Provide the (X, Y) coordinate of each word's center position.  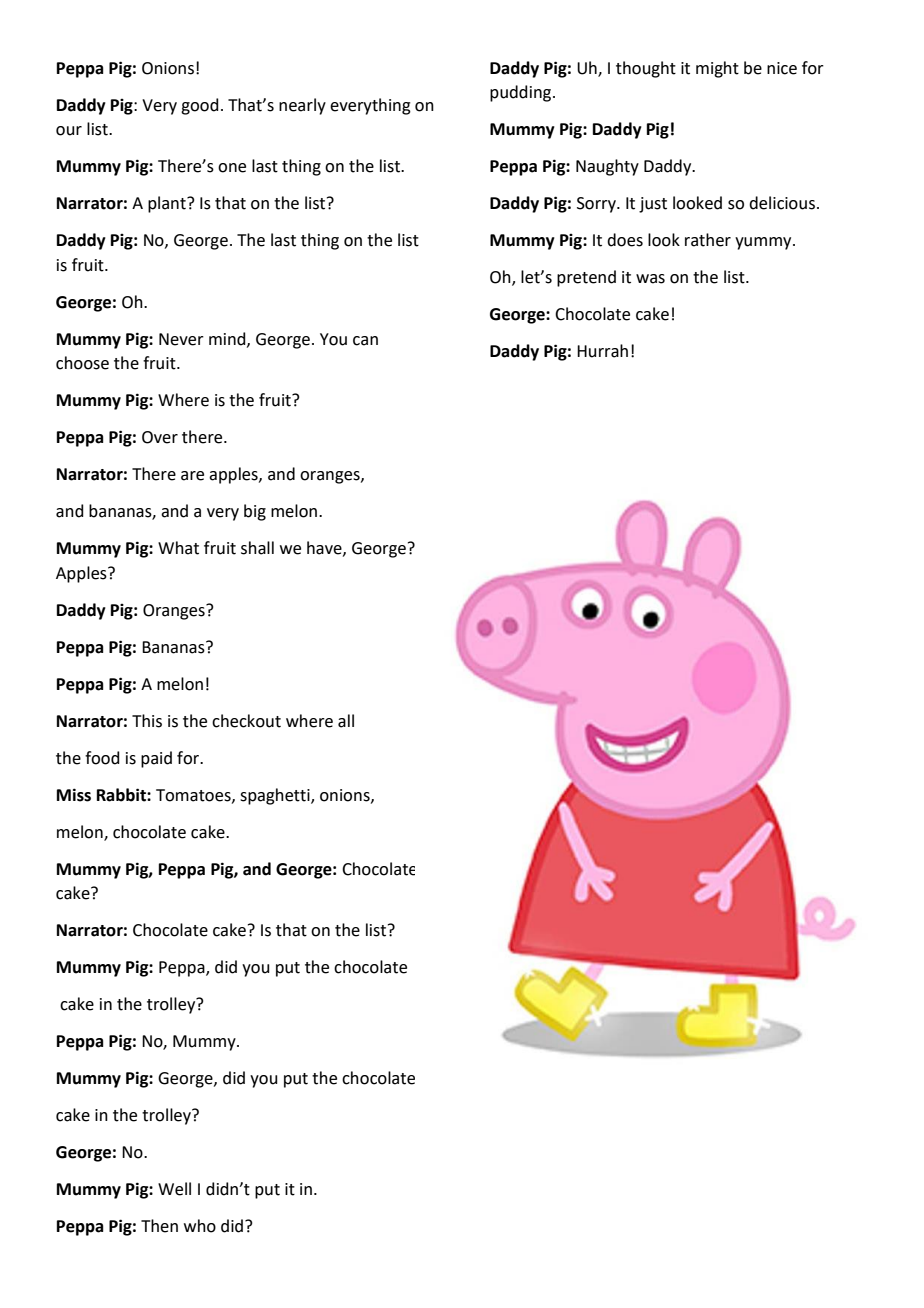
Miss (74, 795)
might (717, 69)
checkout (246, 721)
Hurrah (602, 351)
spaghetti (276, 796)
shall (257, 548)
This (147, 721)
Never (181, 339)
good (200, 106)
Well (174, 1189)
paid (156, 759)
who (200, 1226)
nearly (302, 106)
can (365, 341)
